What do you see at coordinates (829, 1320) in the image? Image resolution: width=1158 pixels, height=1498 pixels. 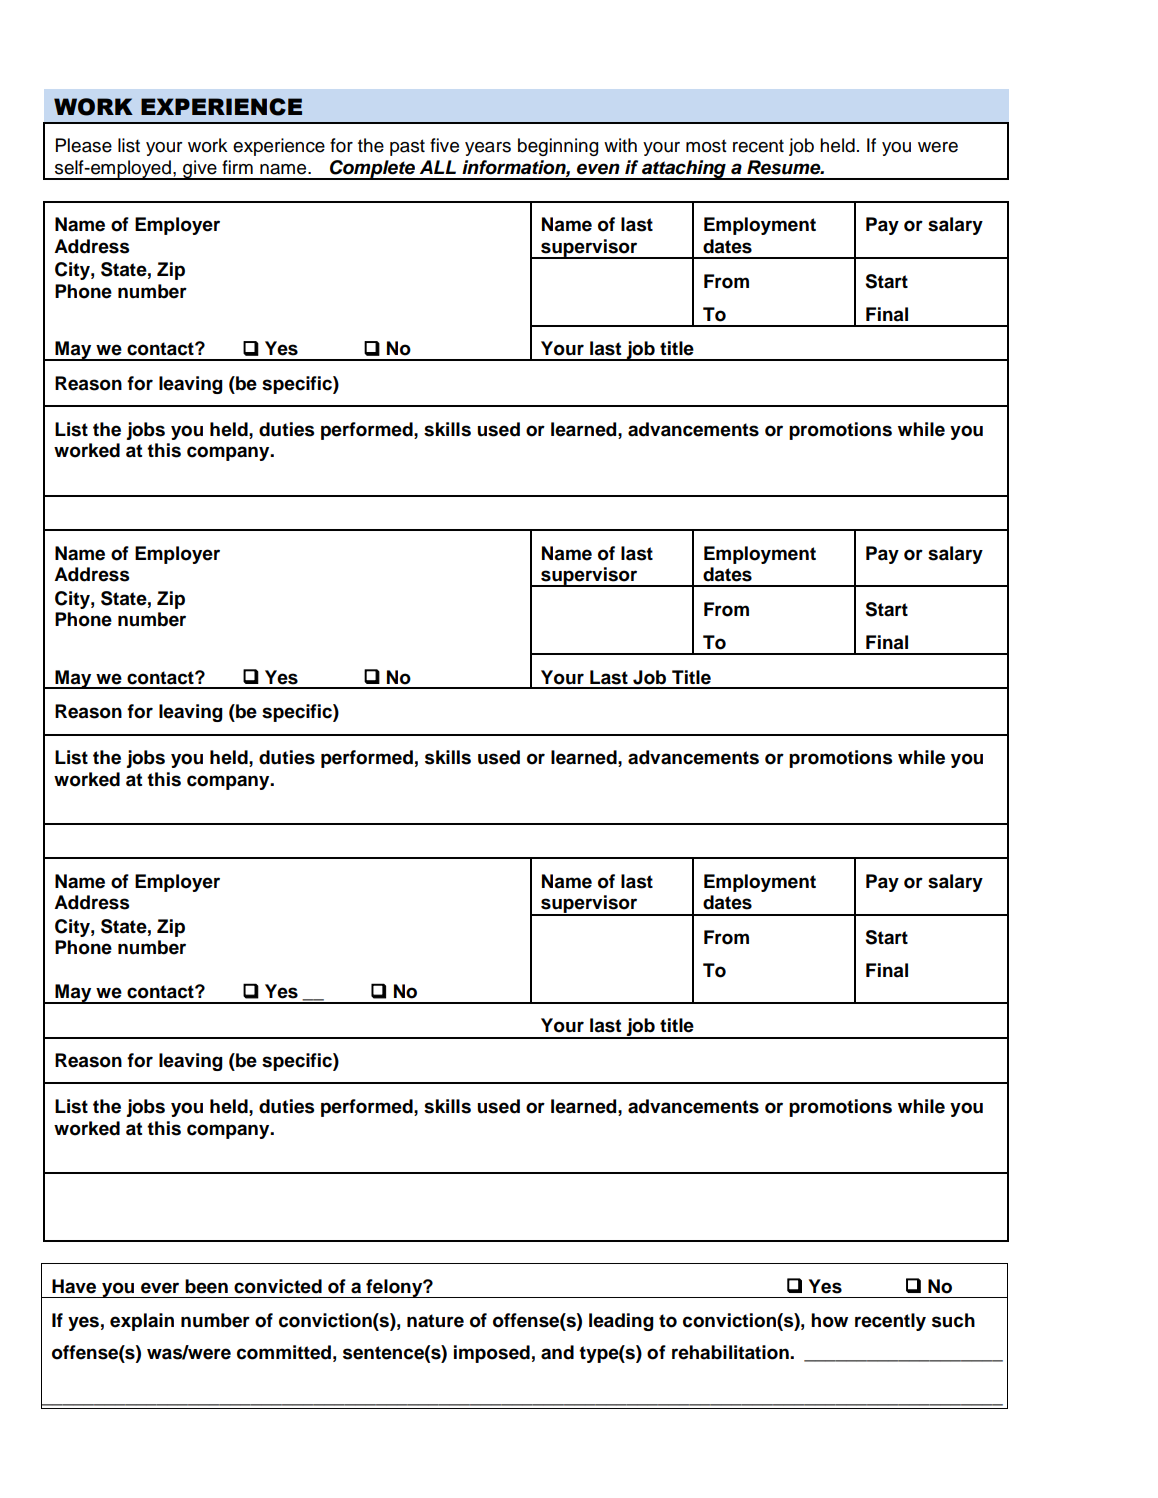 I see `how` at bounding box center [829, 1320].
